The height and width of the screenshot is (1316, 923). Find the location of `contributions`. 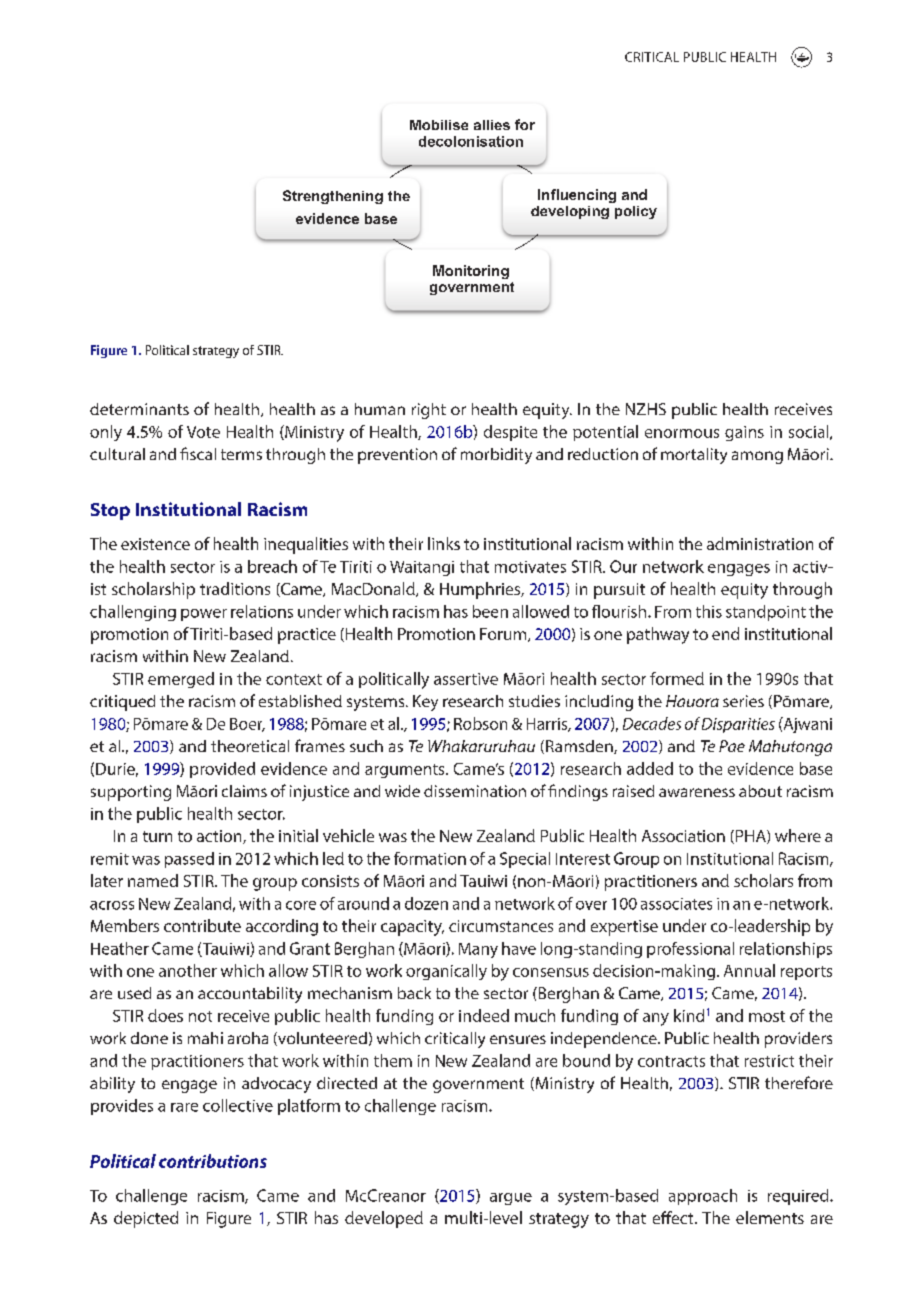

contributions is located at coordinates (213, 1161).
